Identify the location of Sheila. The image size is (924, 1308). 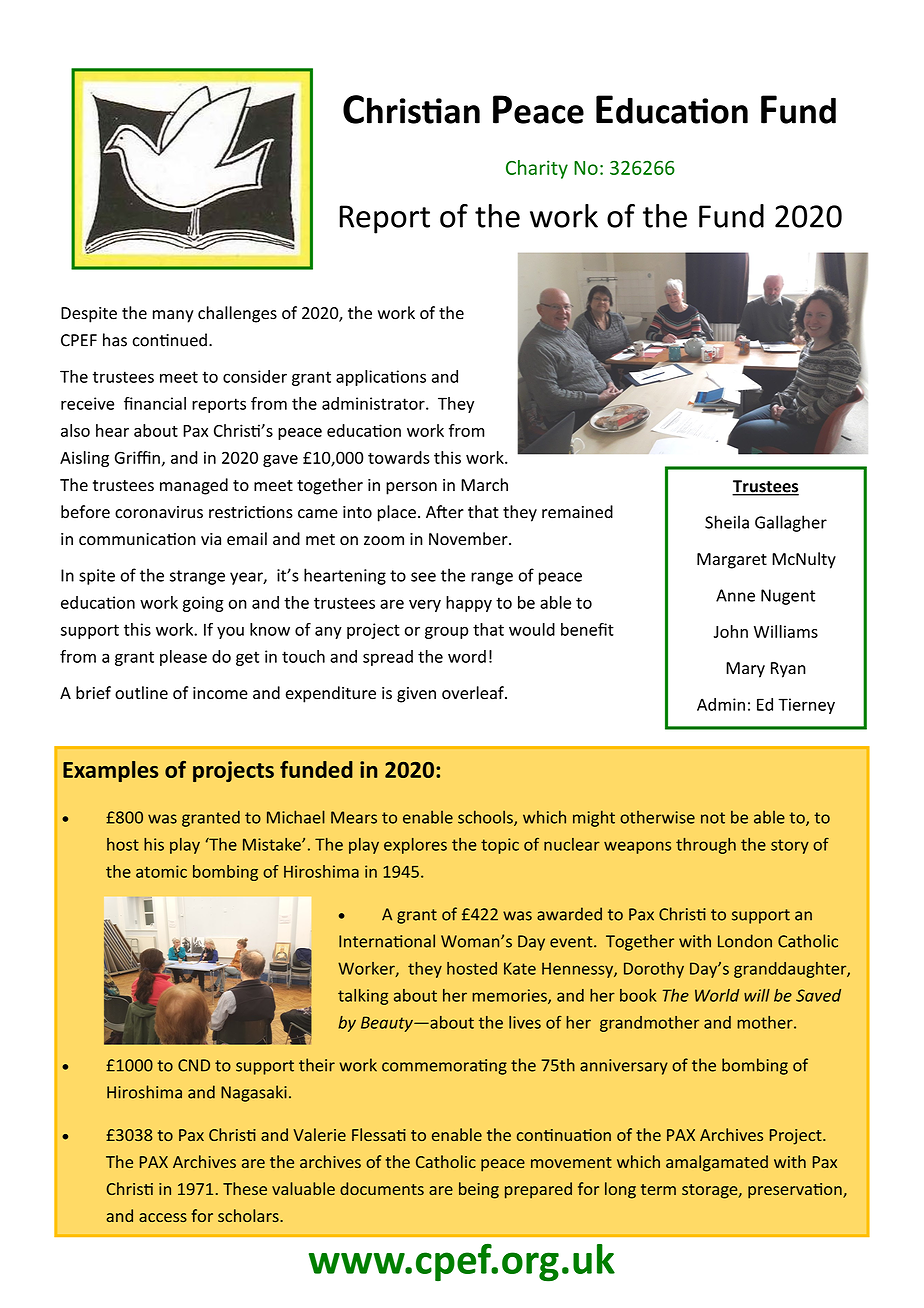
(727, 522).
